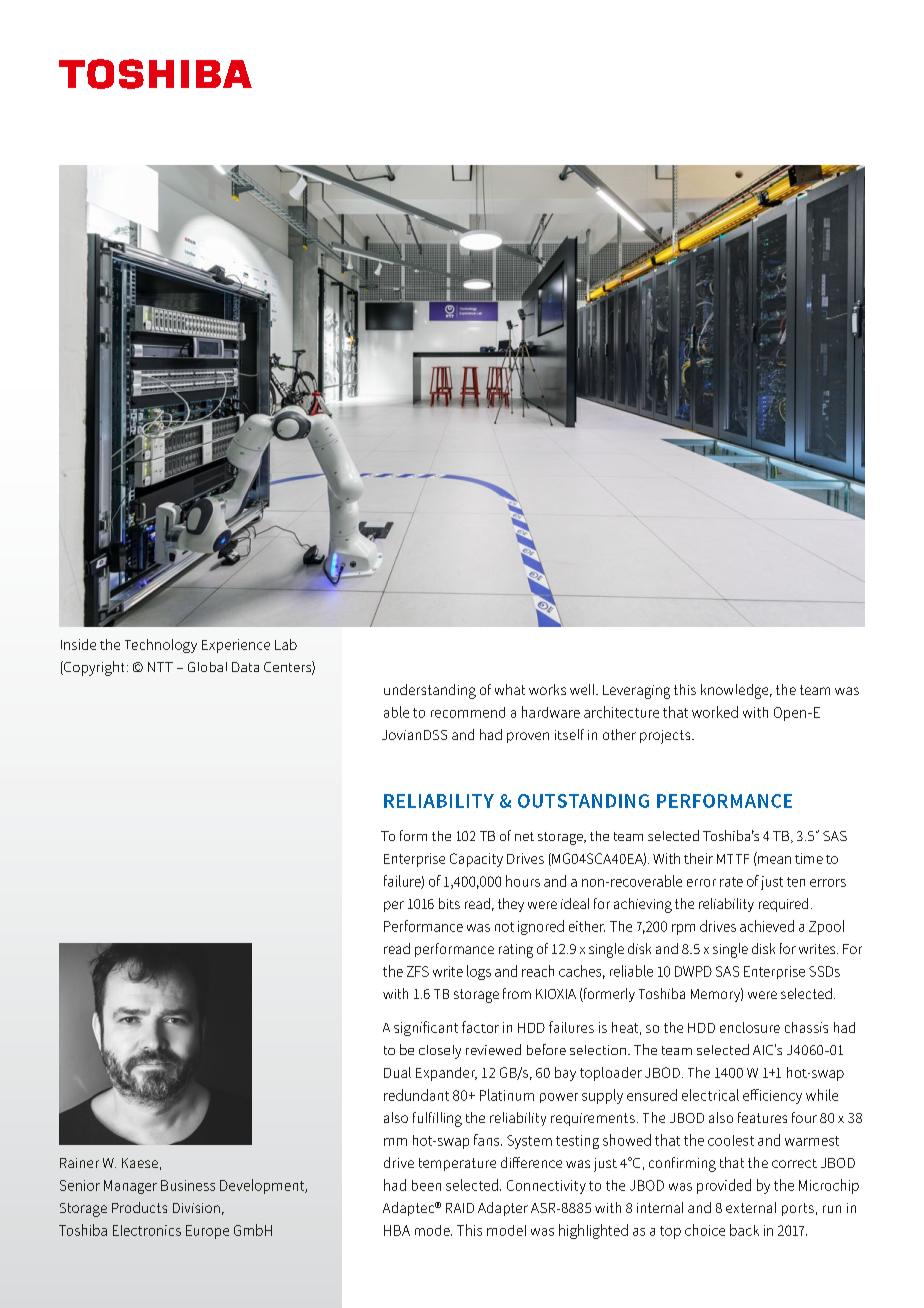 The image size is (924, 1308). I want to click on rate, so click(731, 882).
